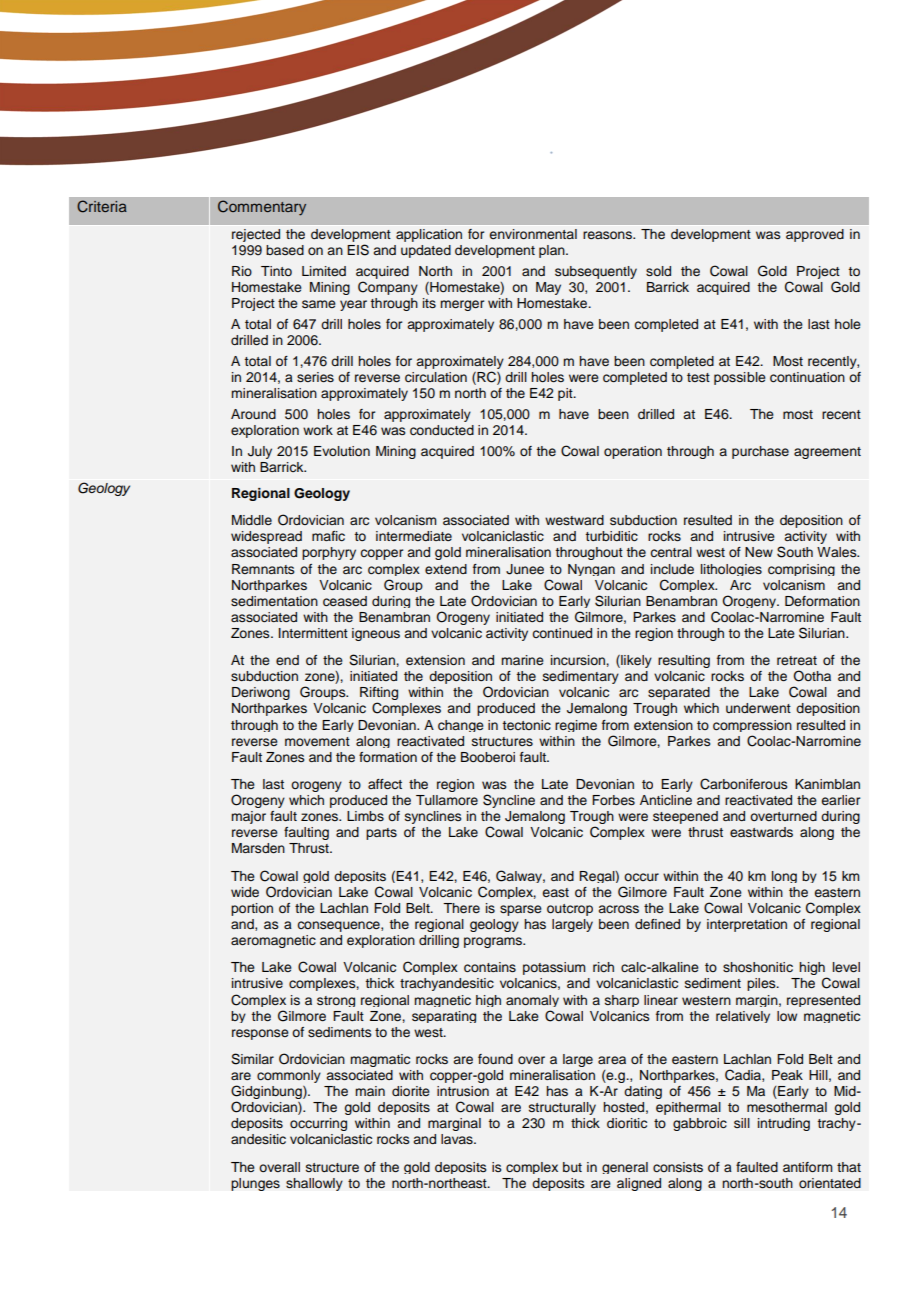 The height and width of the page is (1309, 924). What do you see at coordinates (815, 235) in the page?
I see `approved` at bounding box center [815, 235].
